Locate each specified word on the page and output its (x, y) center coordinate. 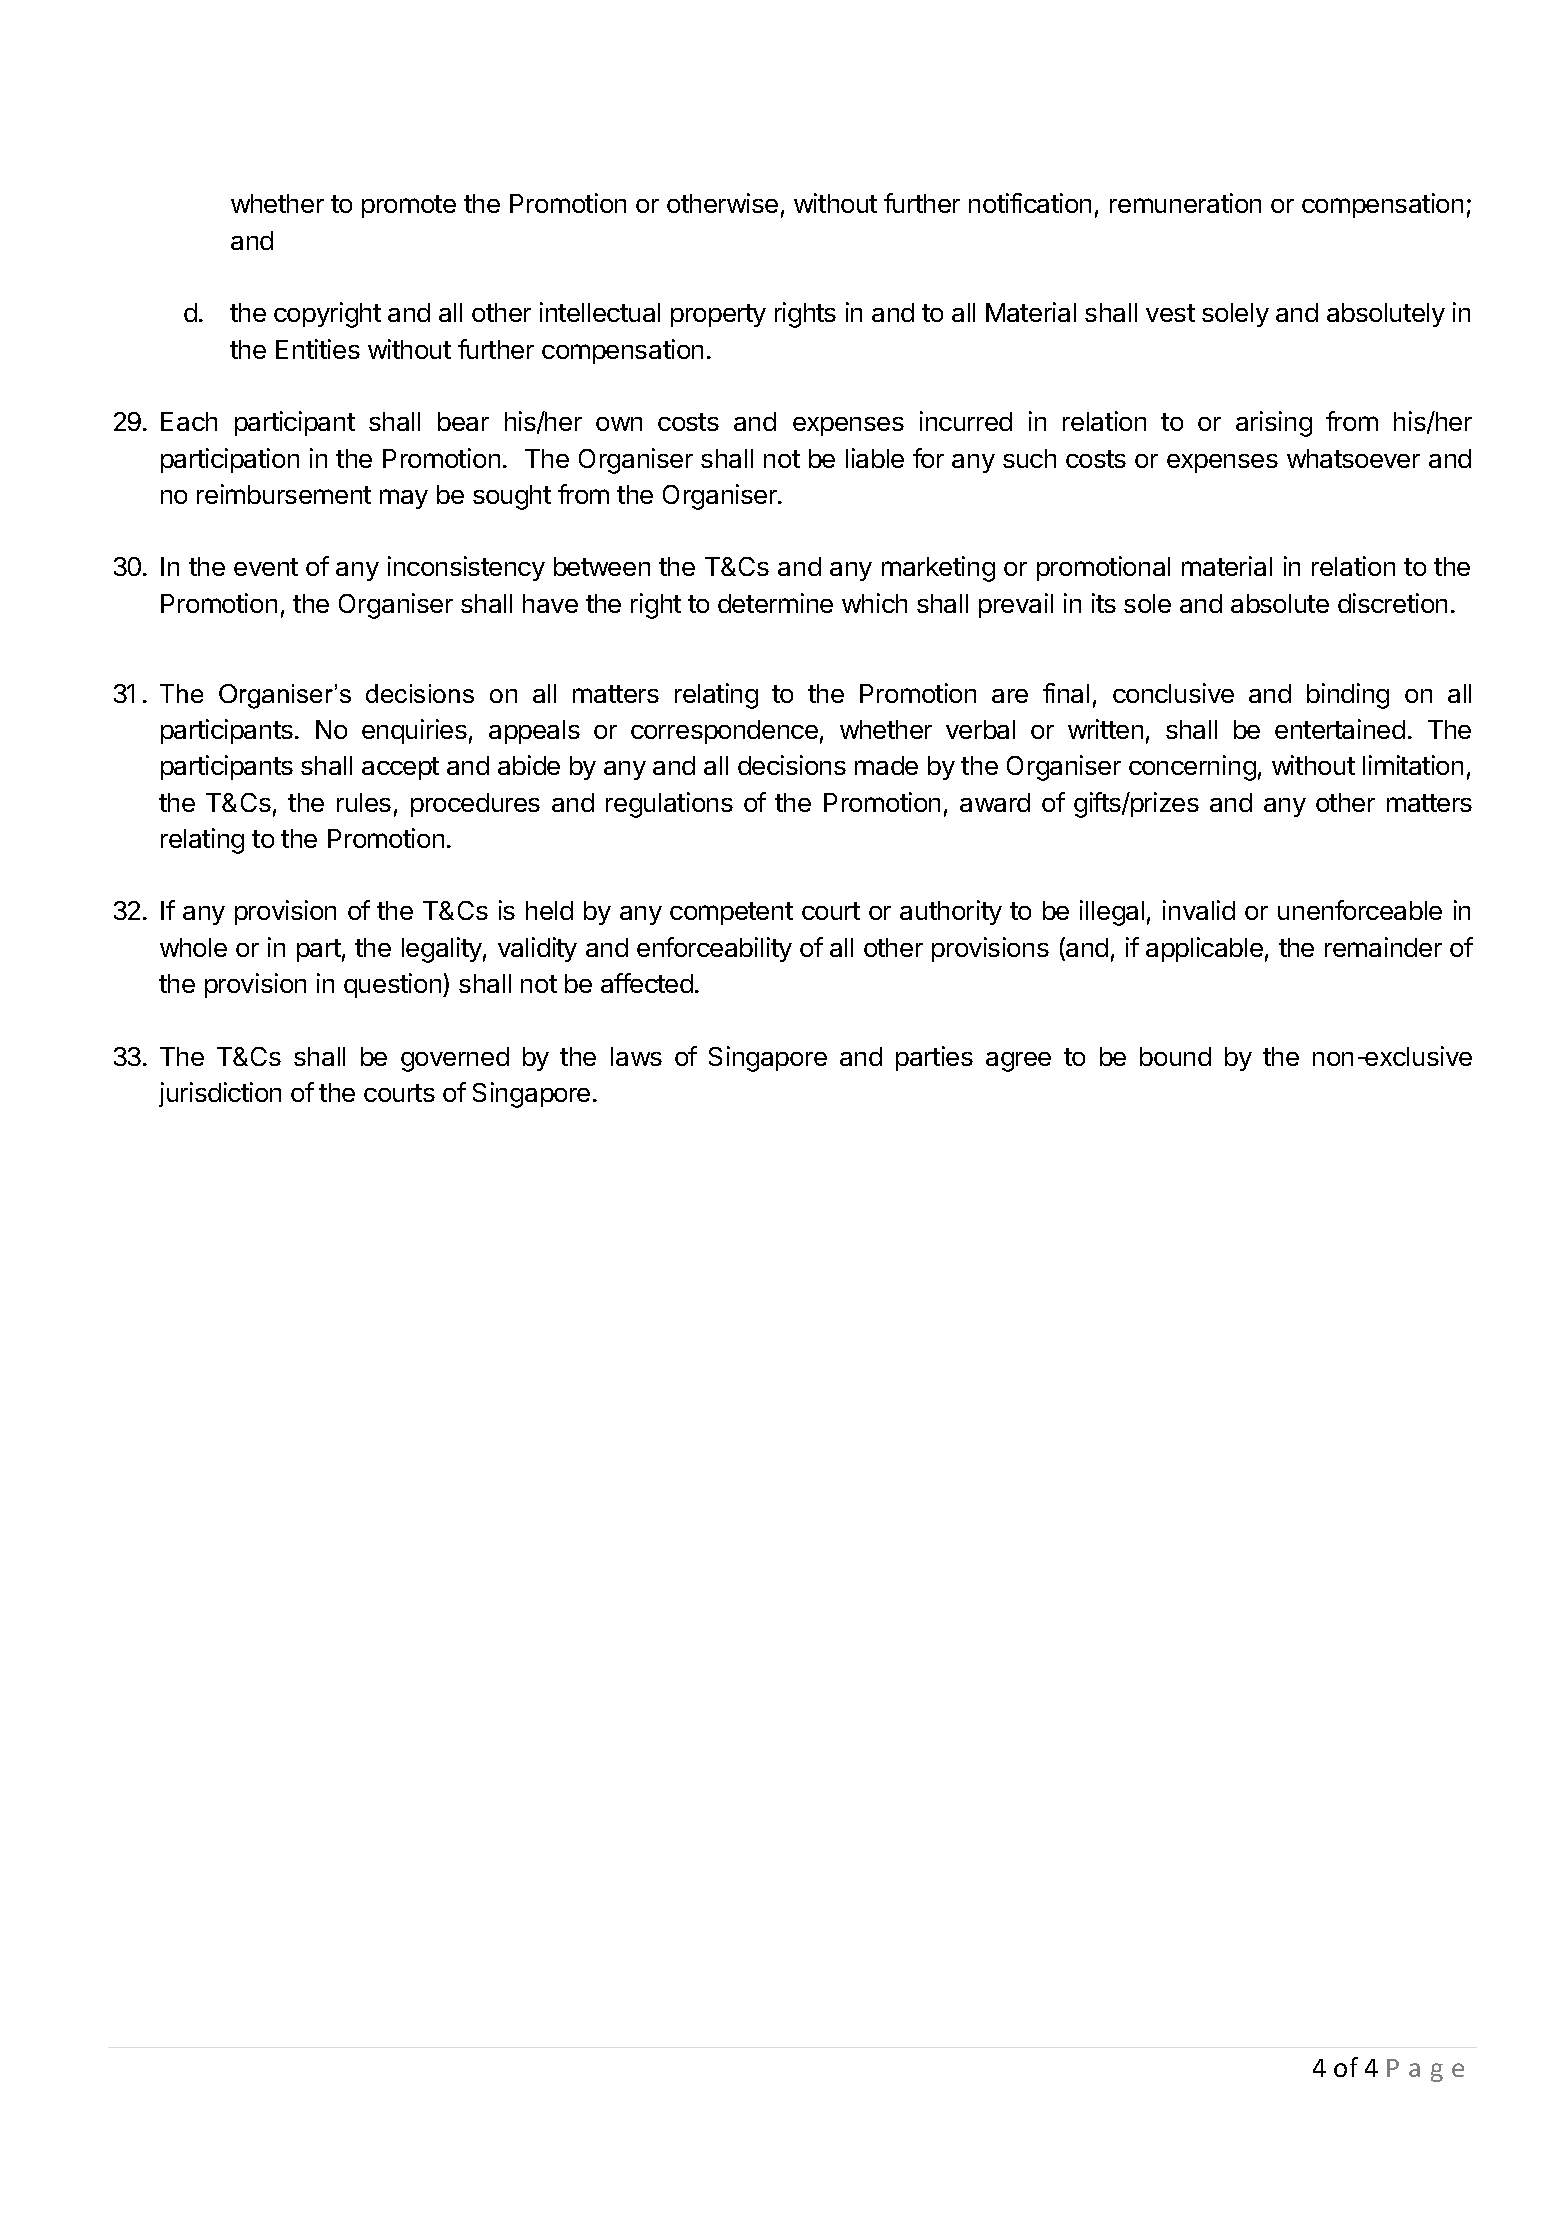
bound (1175, 1056)
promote (409, 206)
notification (1030, 203)
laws (636, 1056)
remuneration (1185, 203)
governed (455, 1059)
